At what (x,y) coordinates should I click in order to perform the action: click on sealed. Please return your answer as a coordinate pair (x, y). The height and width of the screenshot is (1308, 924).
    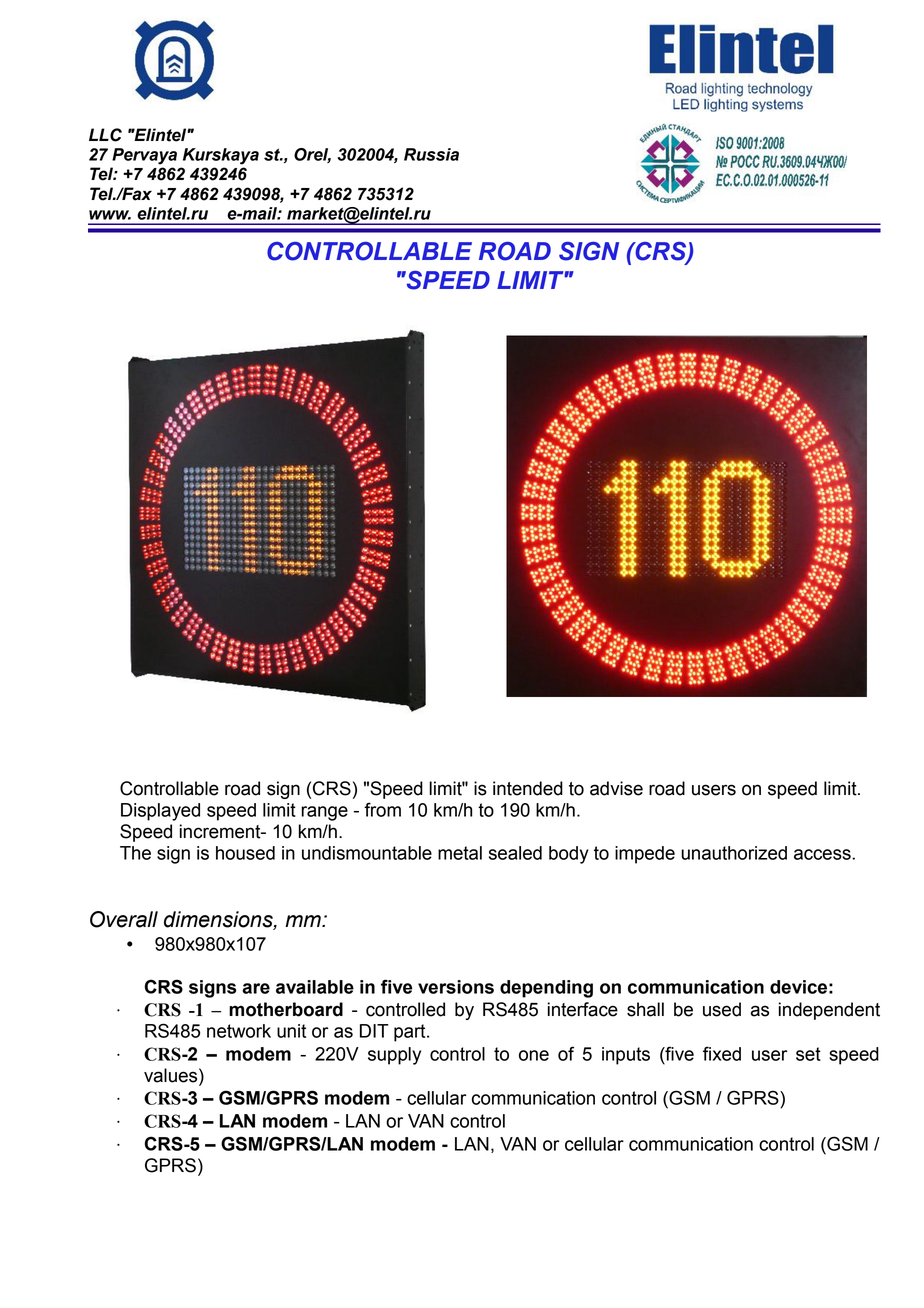
    Looking at the image, I should click on (515, 853).
